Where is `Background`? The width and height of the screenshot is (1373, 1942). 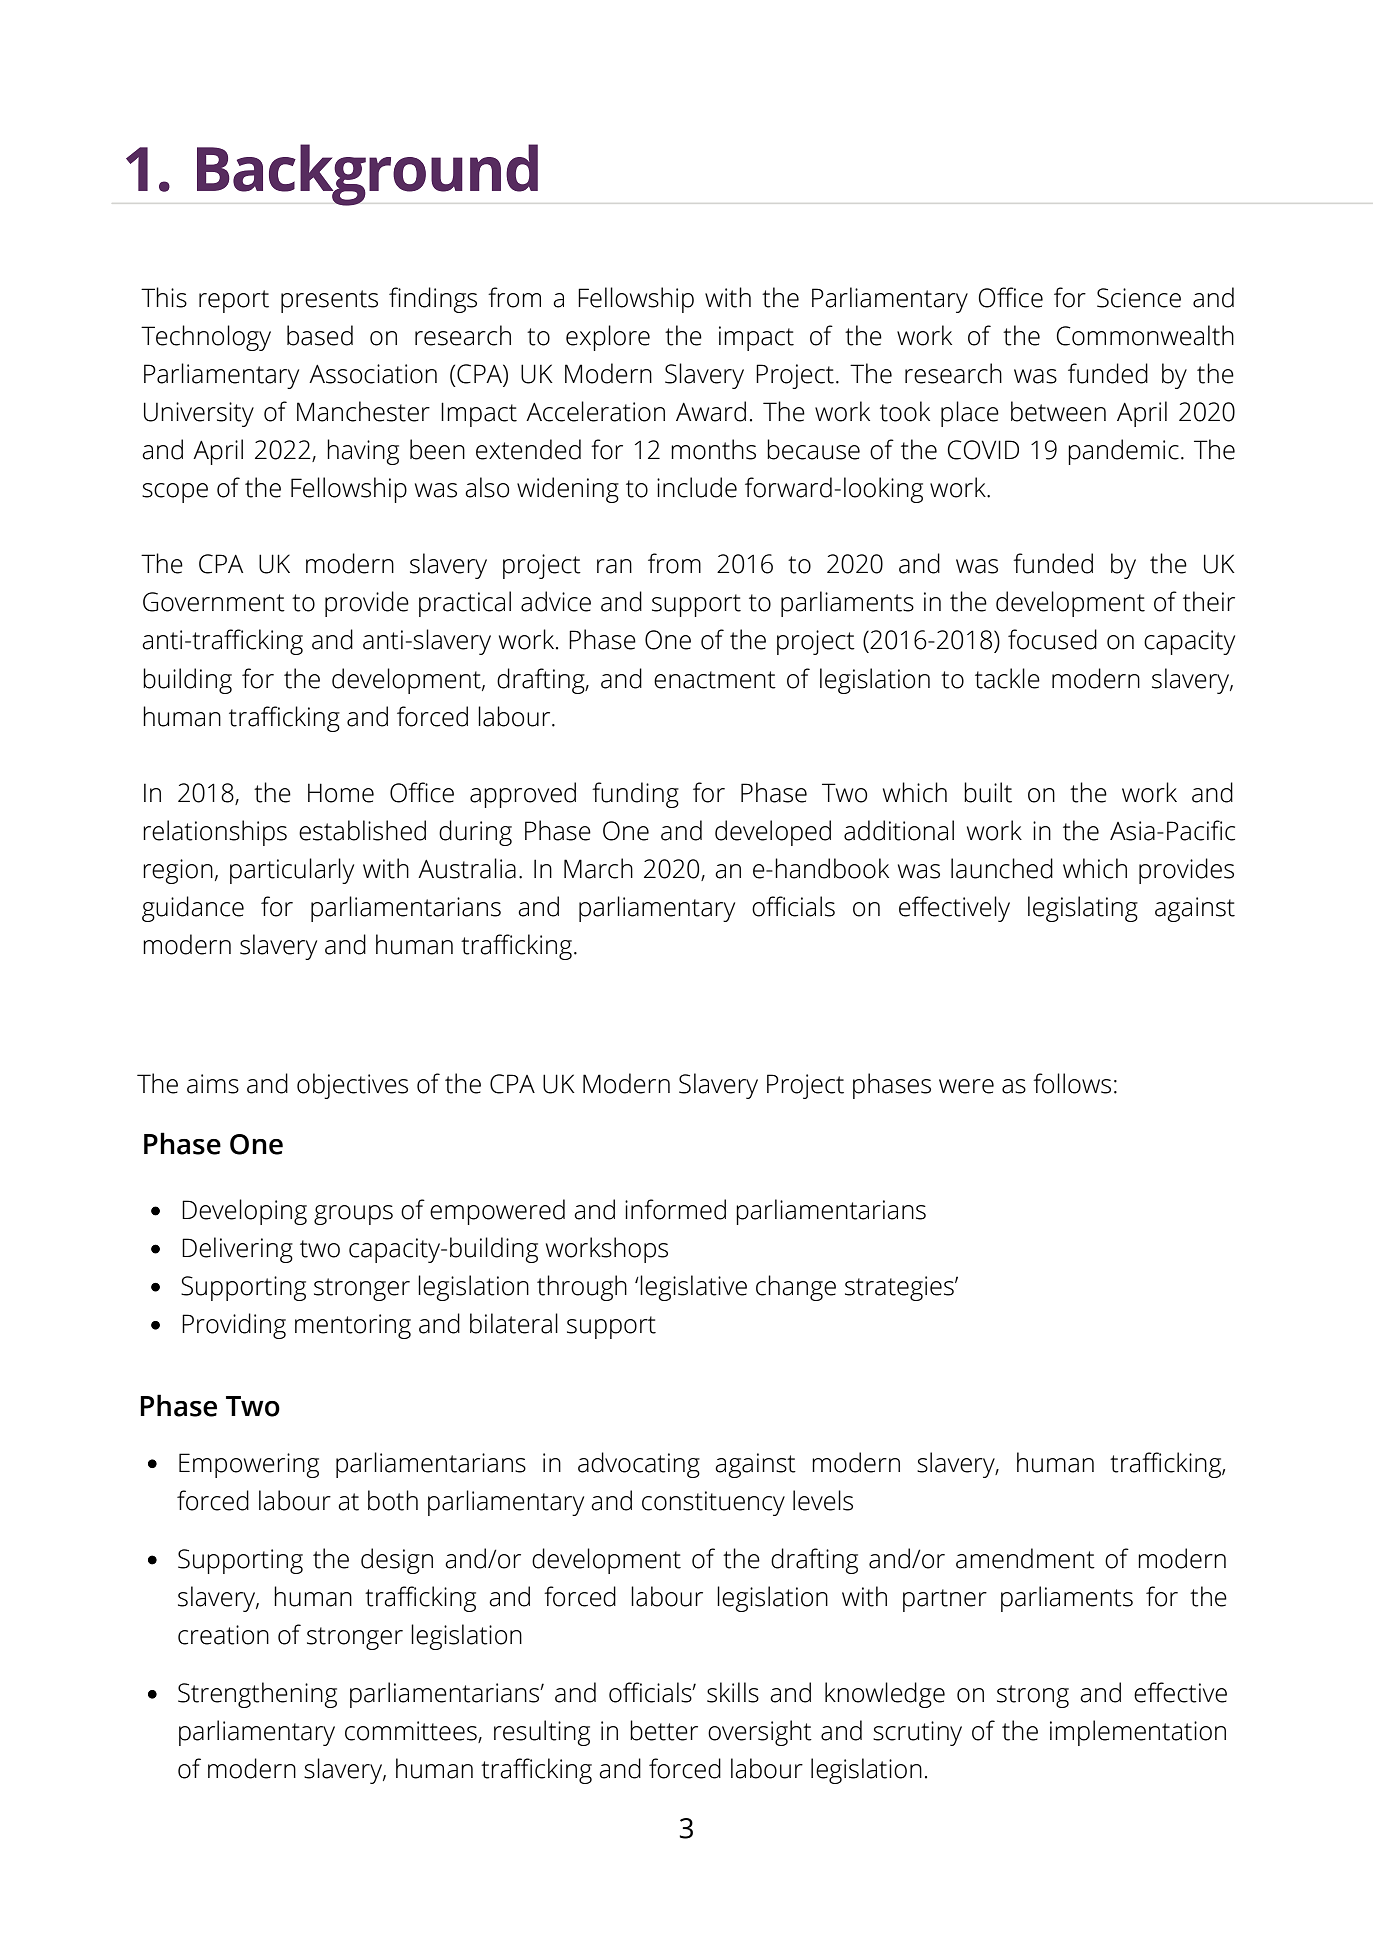
Background is located at coordinates (367, 175).
